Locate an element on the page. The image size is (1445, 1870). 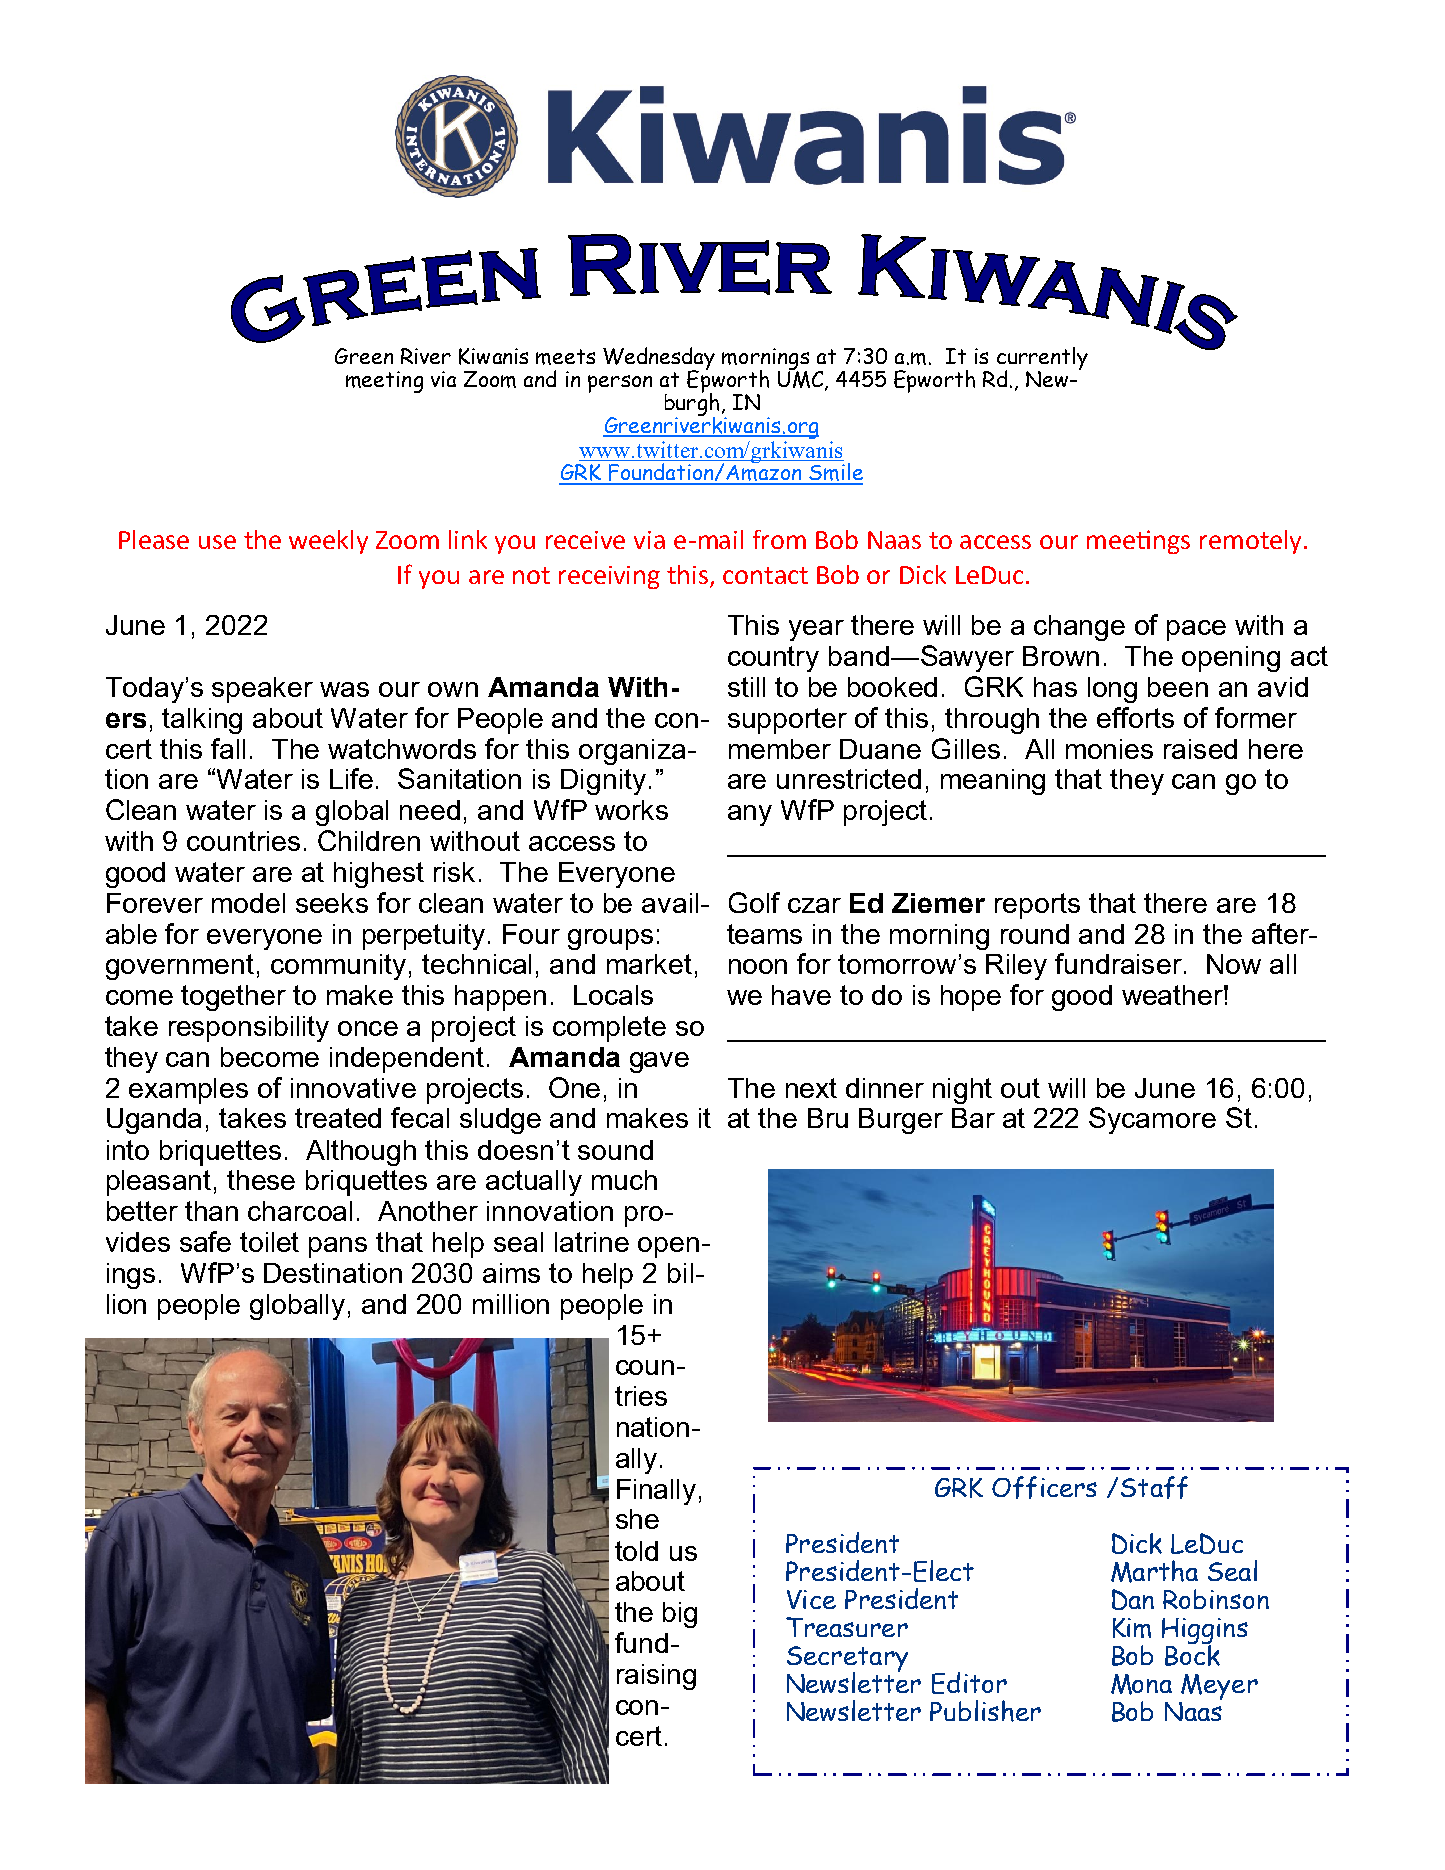
speaker is located at coordinates (262, 690).
